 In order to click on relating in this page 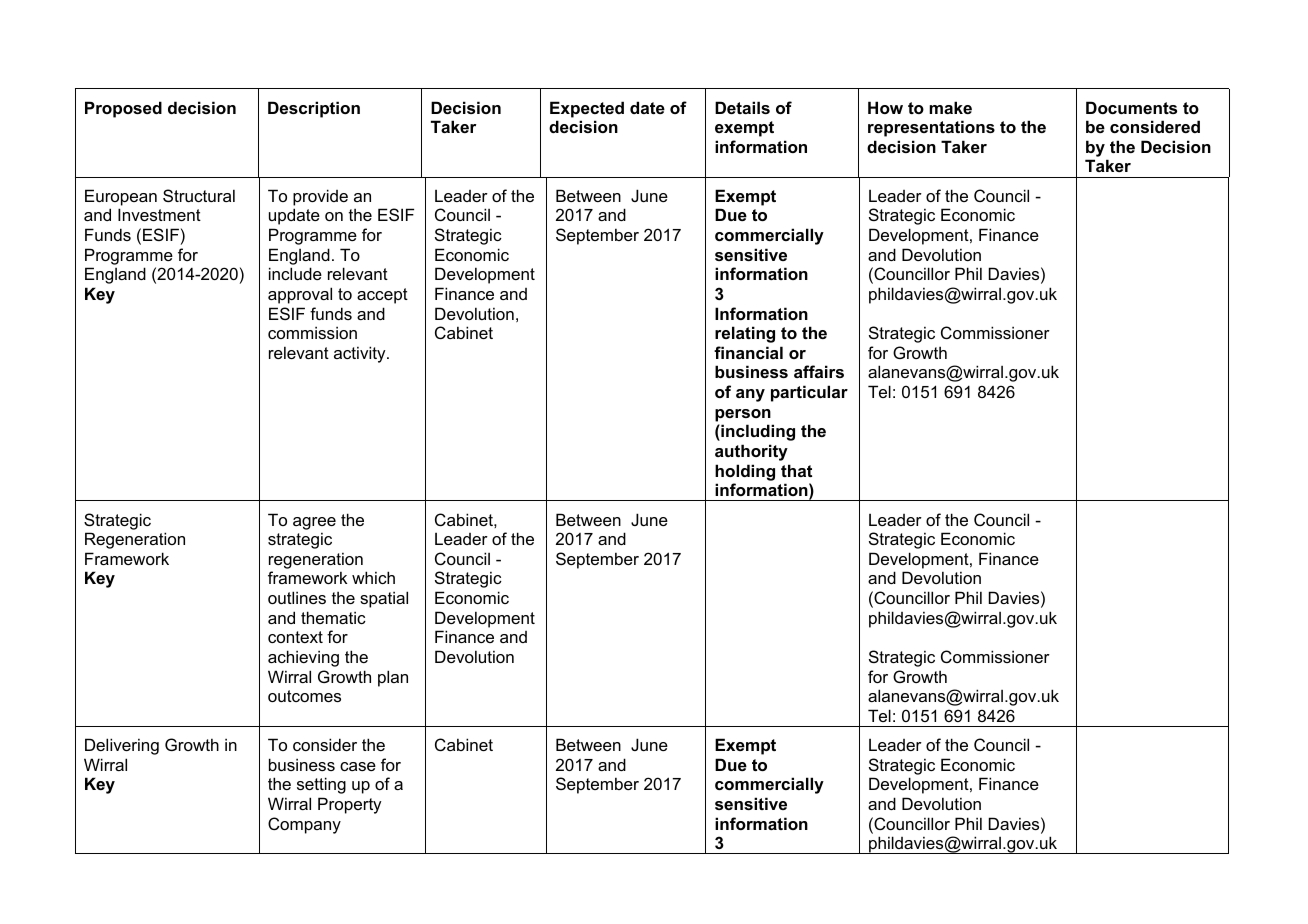, I will do `click(745, 334)`.
